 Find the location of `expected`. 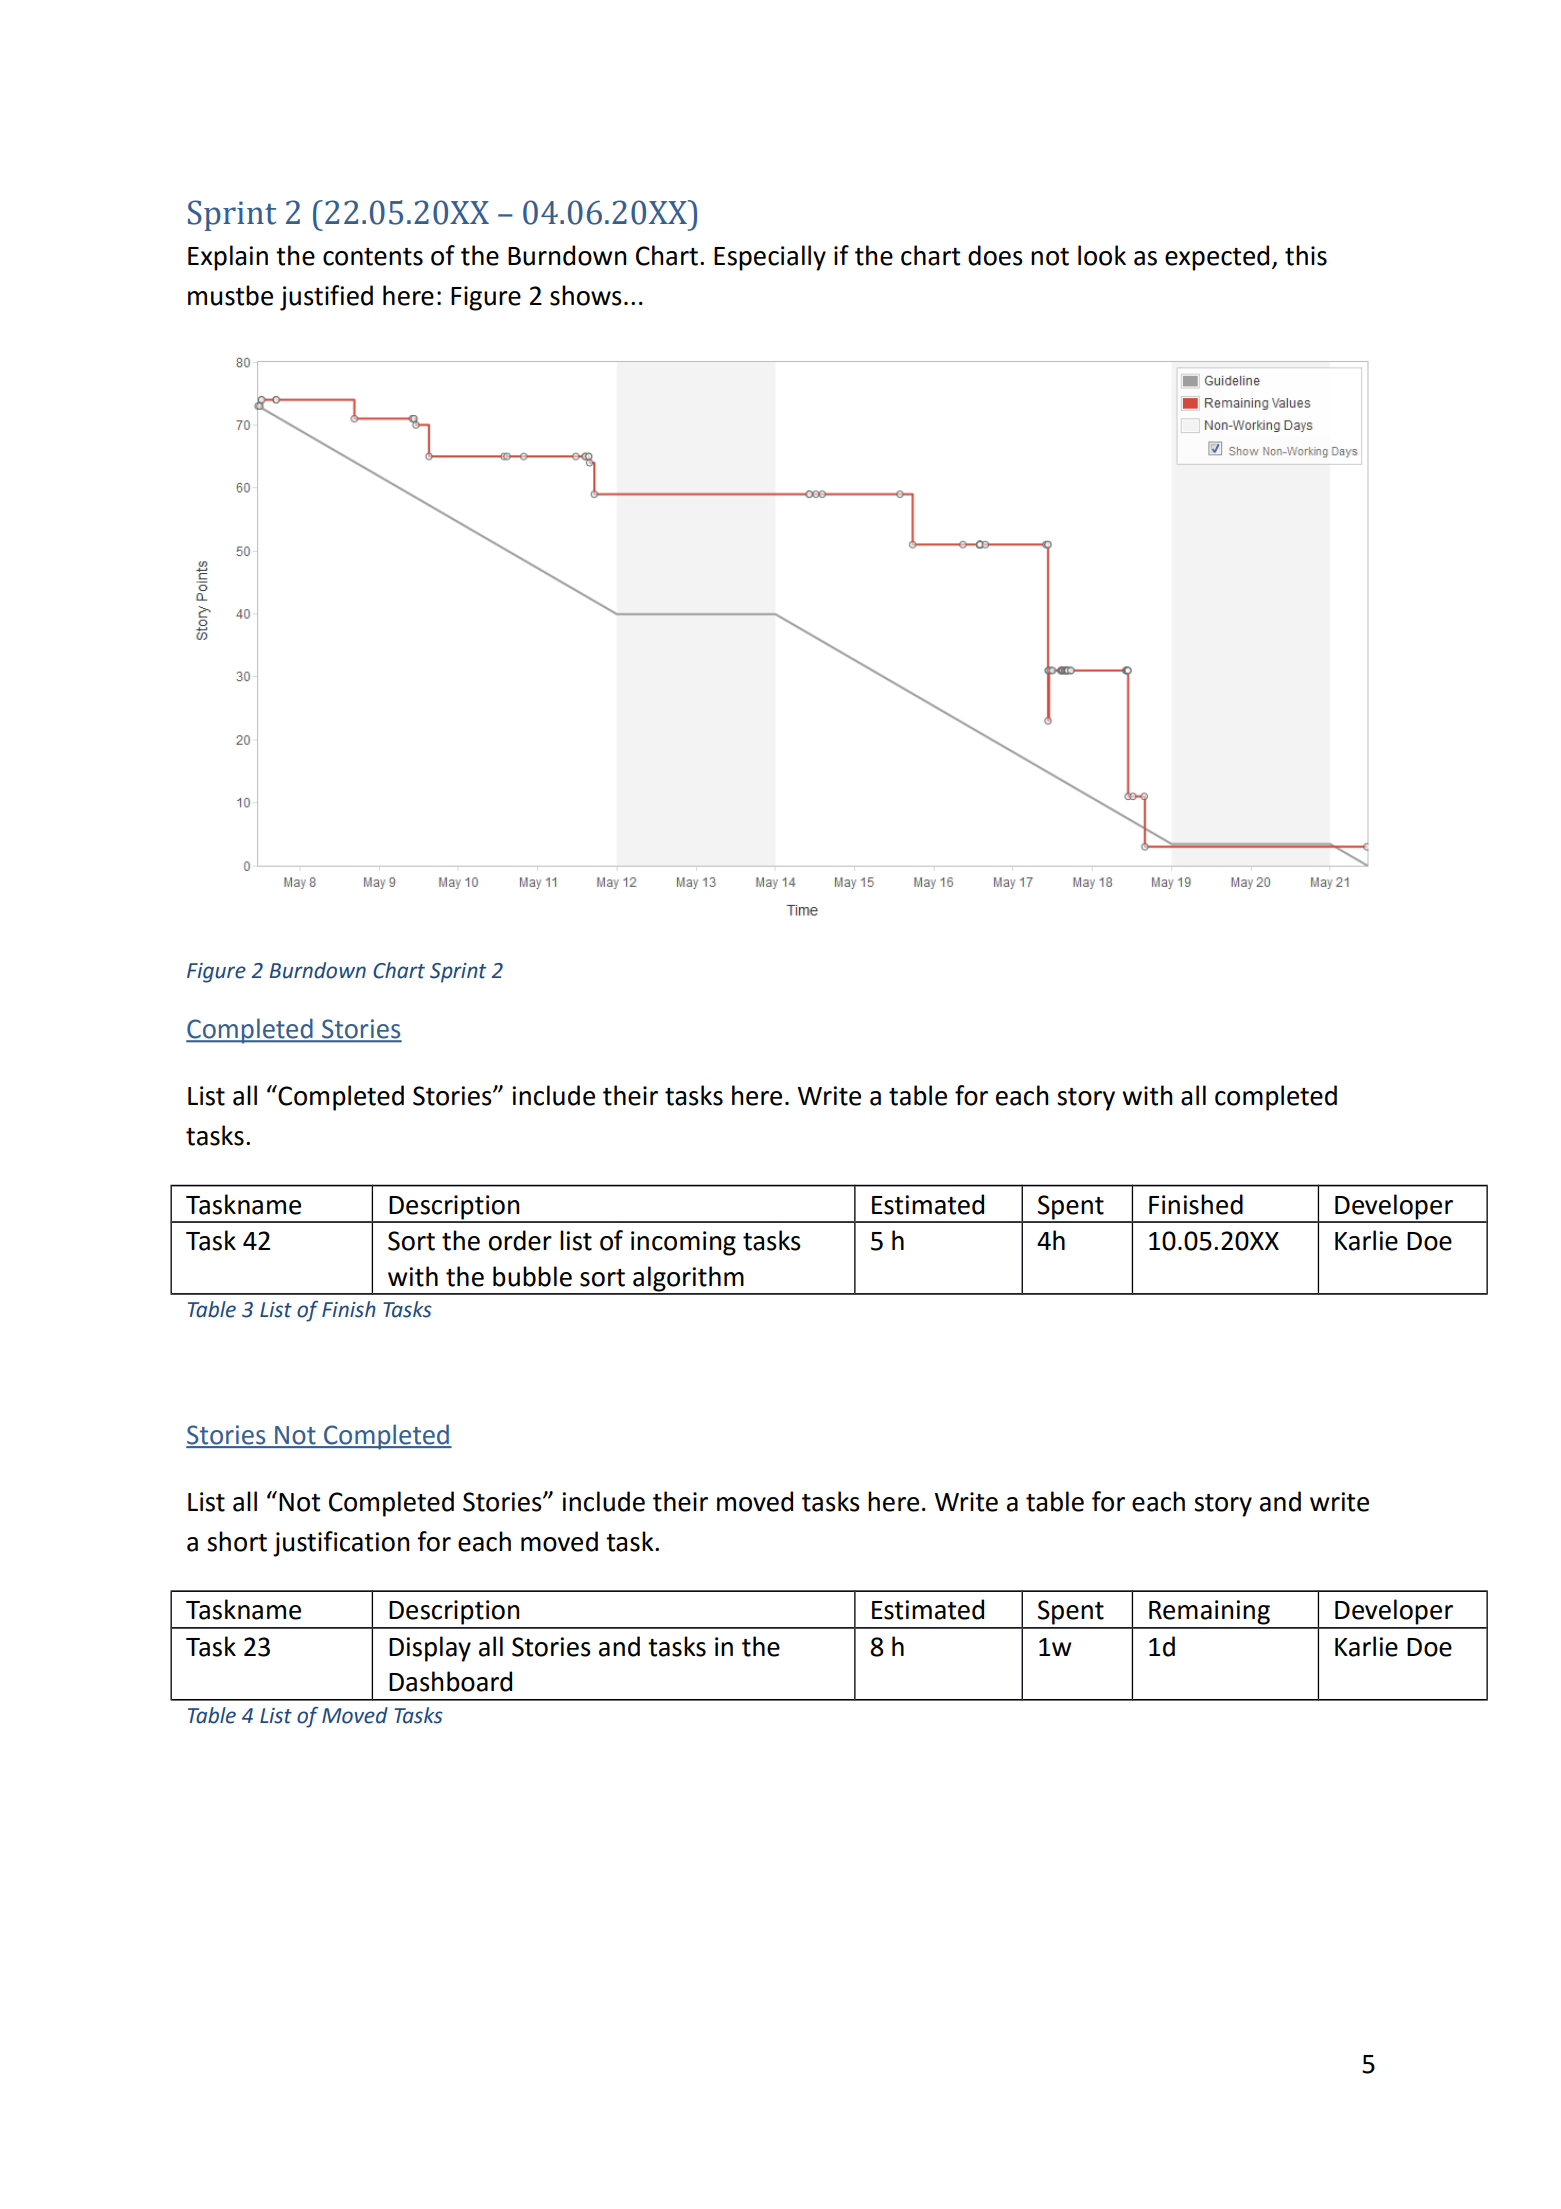

expected is located at coordinates (1217, 258).
